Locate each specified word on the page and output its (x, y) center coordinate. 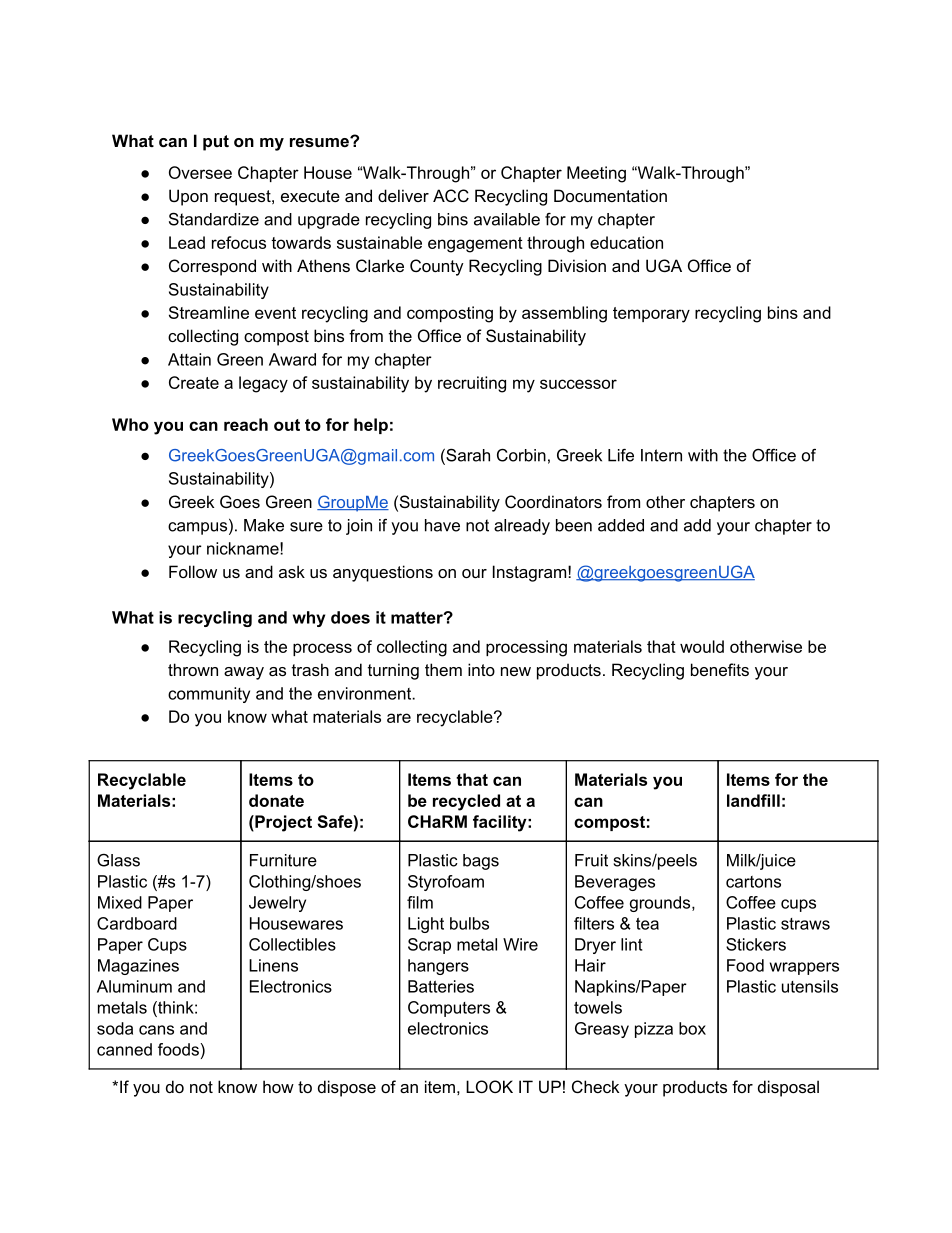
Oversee (200, 172)
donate (276, 800)
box (692, 1028)
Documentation (610, 195)
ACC (451, 195)
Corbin (521, 455)
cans (156, 1030)
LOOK (489, 1086)
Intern (661, 455)
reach (246, 424)
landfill (753, 800)
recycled (466, 802)
